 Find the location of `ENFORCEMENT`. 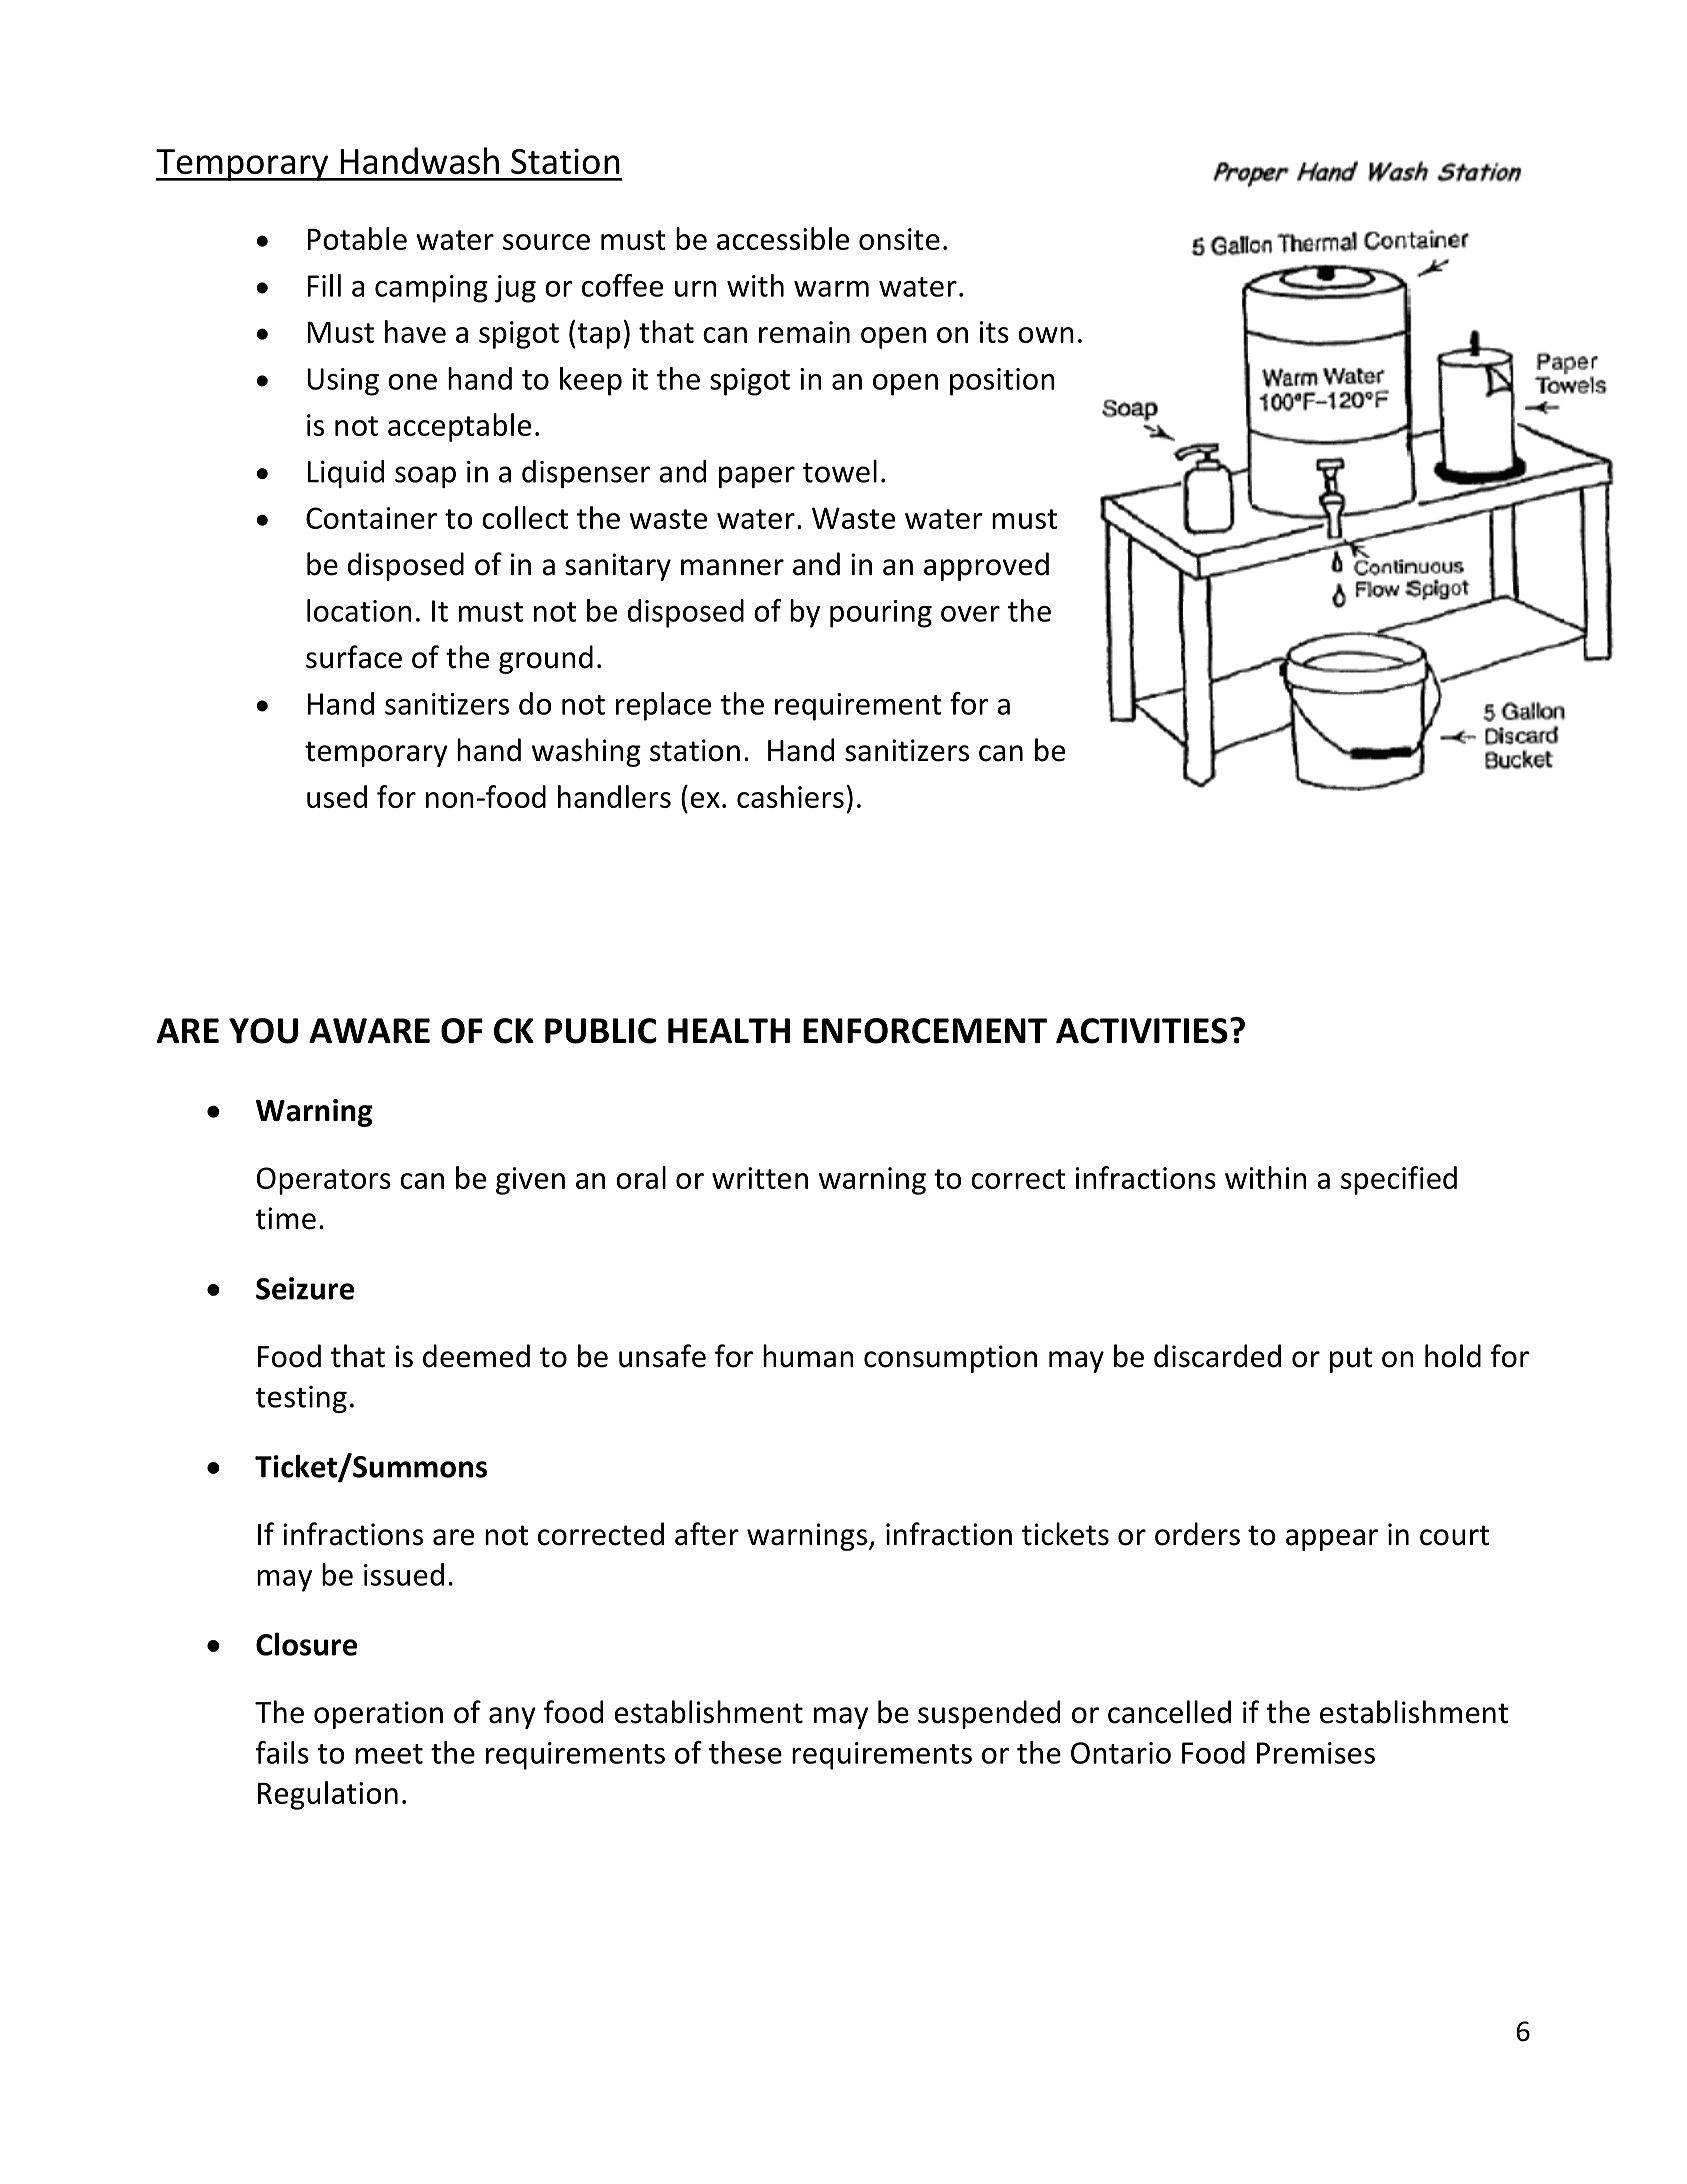

ENFORCEMENT is located at coordinates (925, 1031).
